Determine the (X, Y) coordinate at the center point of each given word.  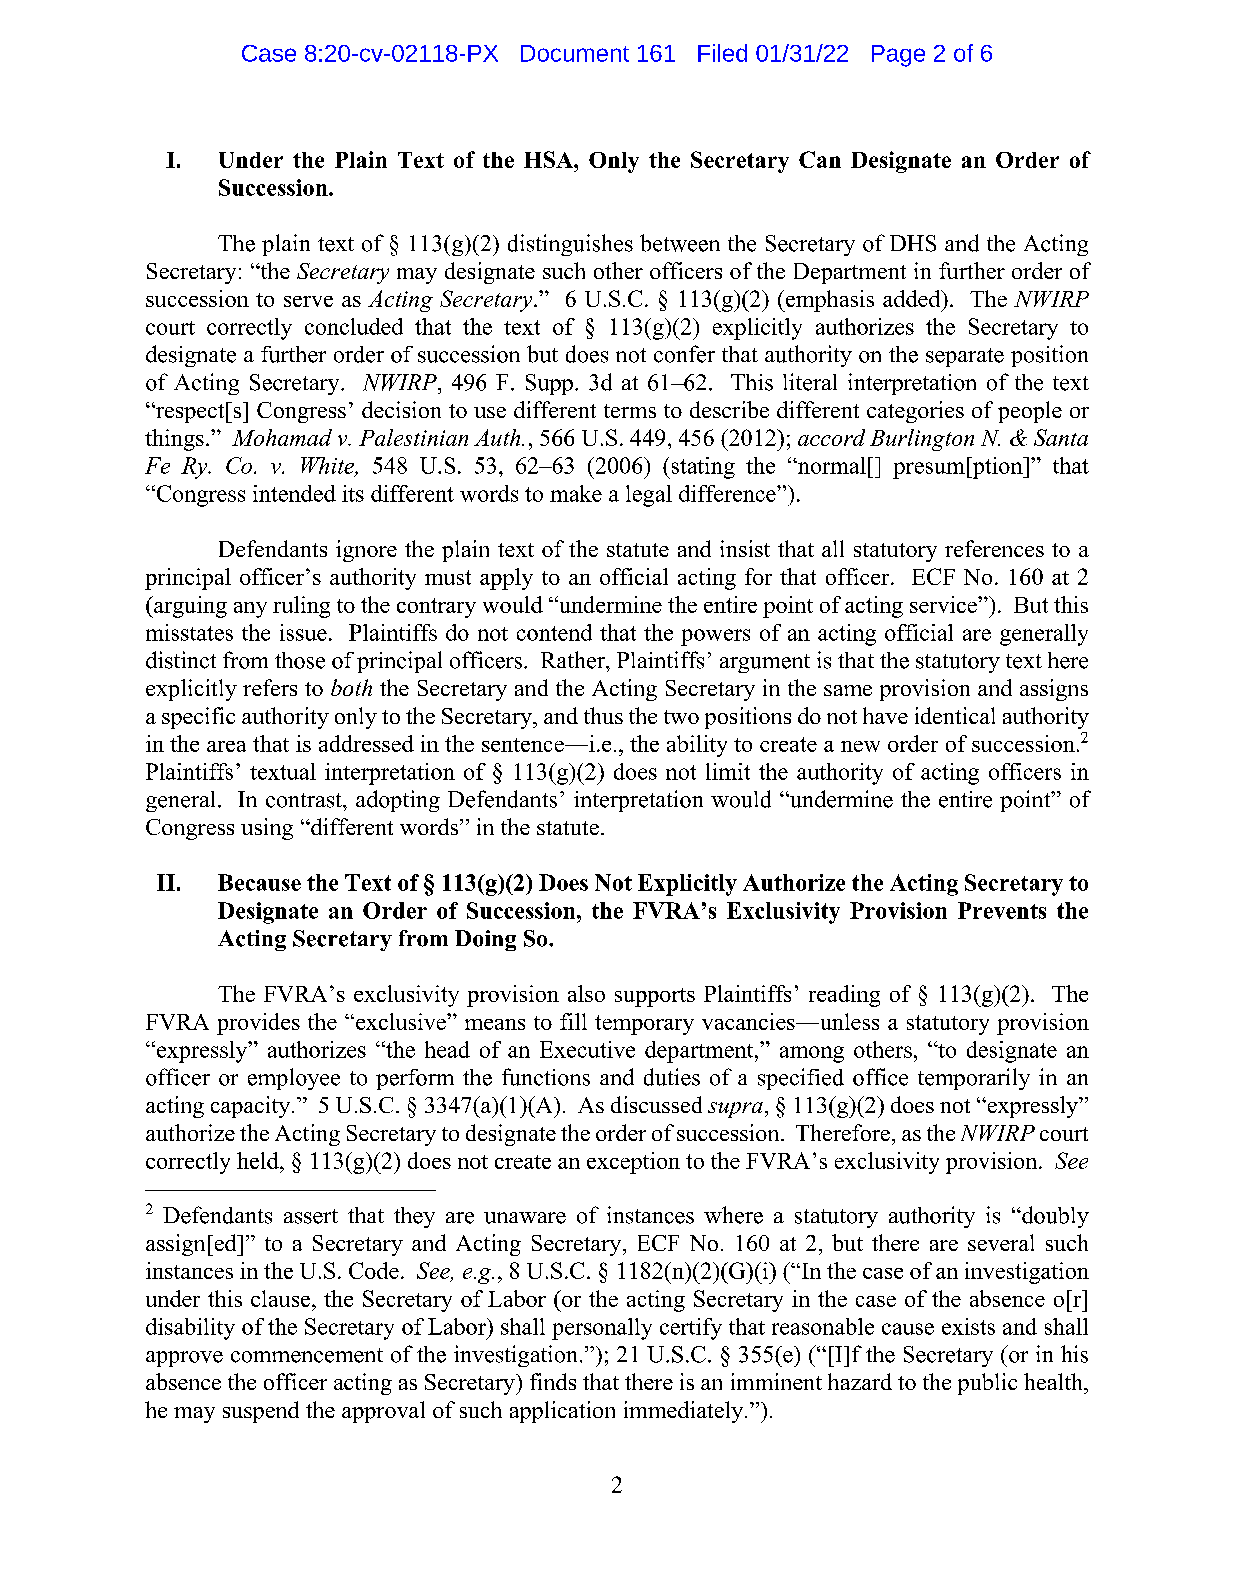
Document (575, 53)
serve (308, 301)
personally (602, 1329)
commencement (307, 1355)
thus (603, 715)
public (987, 1384)
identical (955, 715)
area (226, 746)
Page (898, 56)
